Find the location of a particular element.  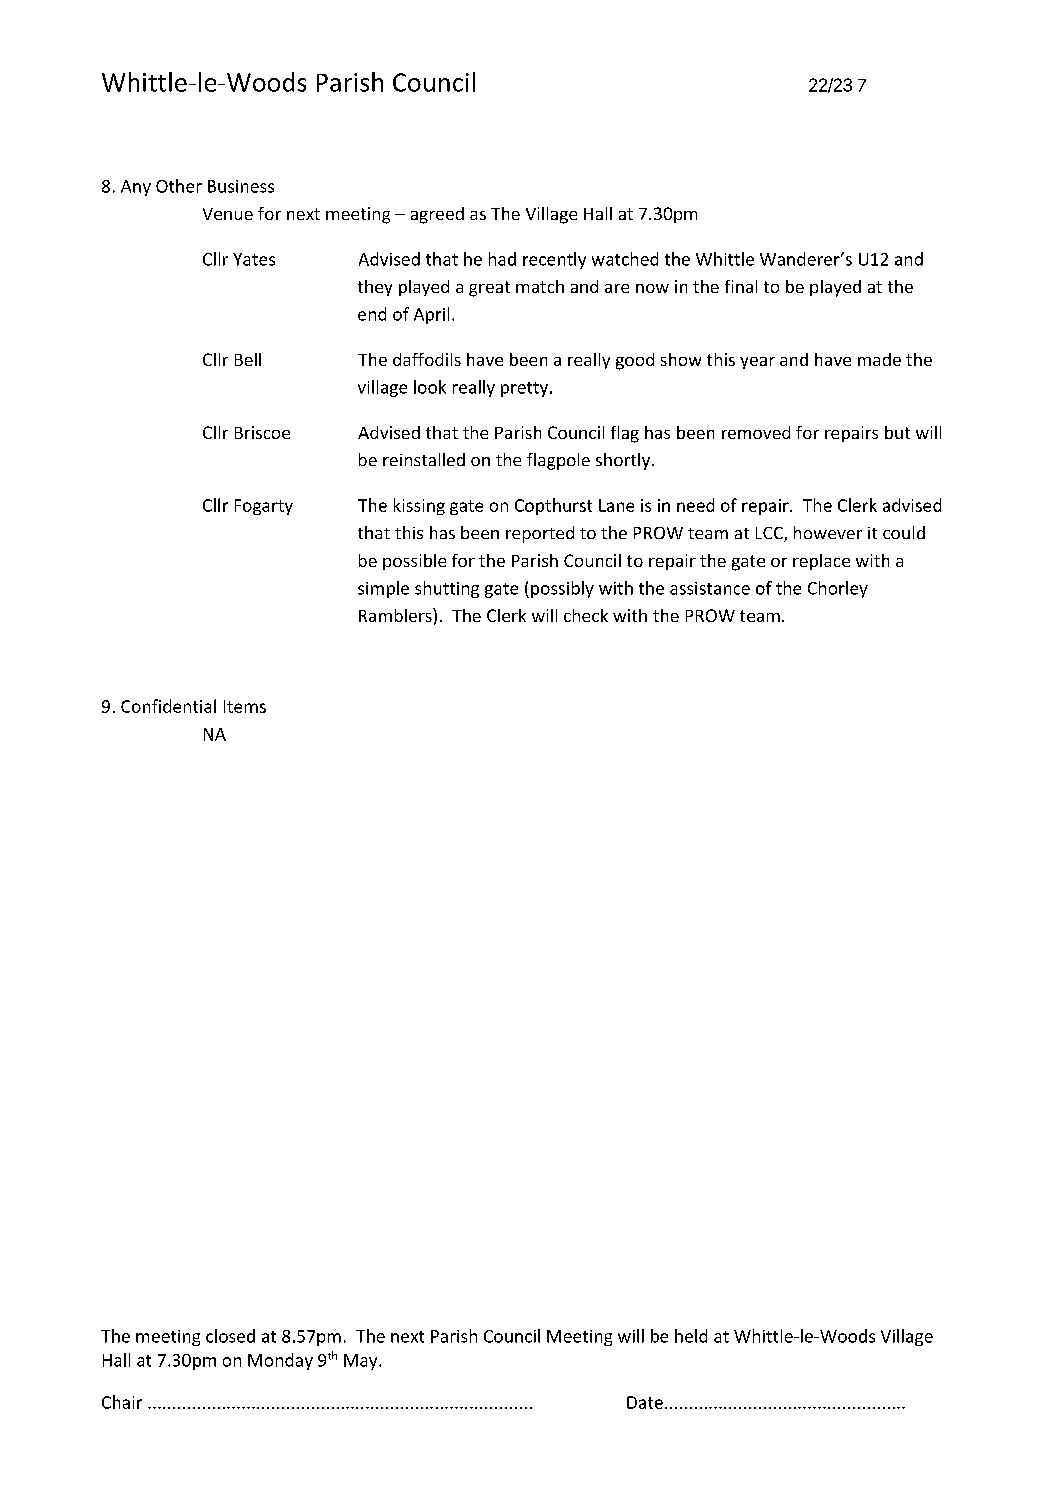

Date is located at coordinates (645, 1402).
